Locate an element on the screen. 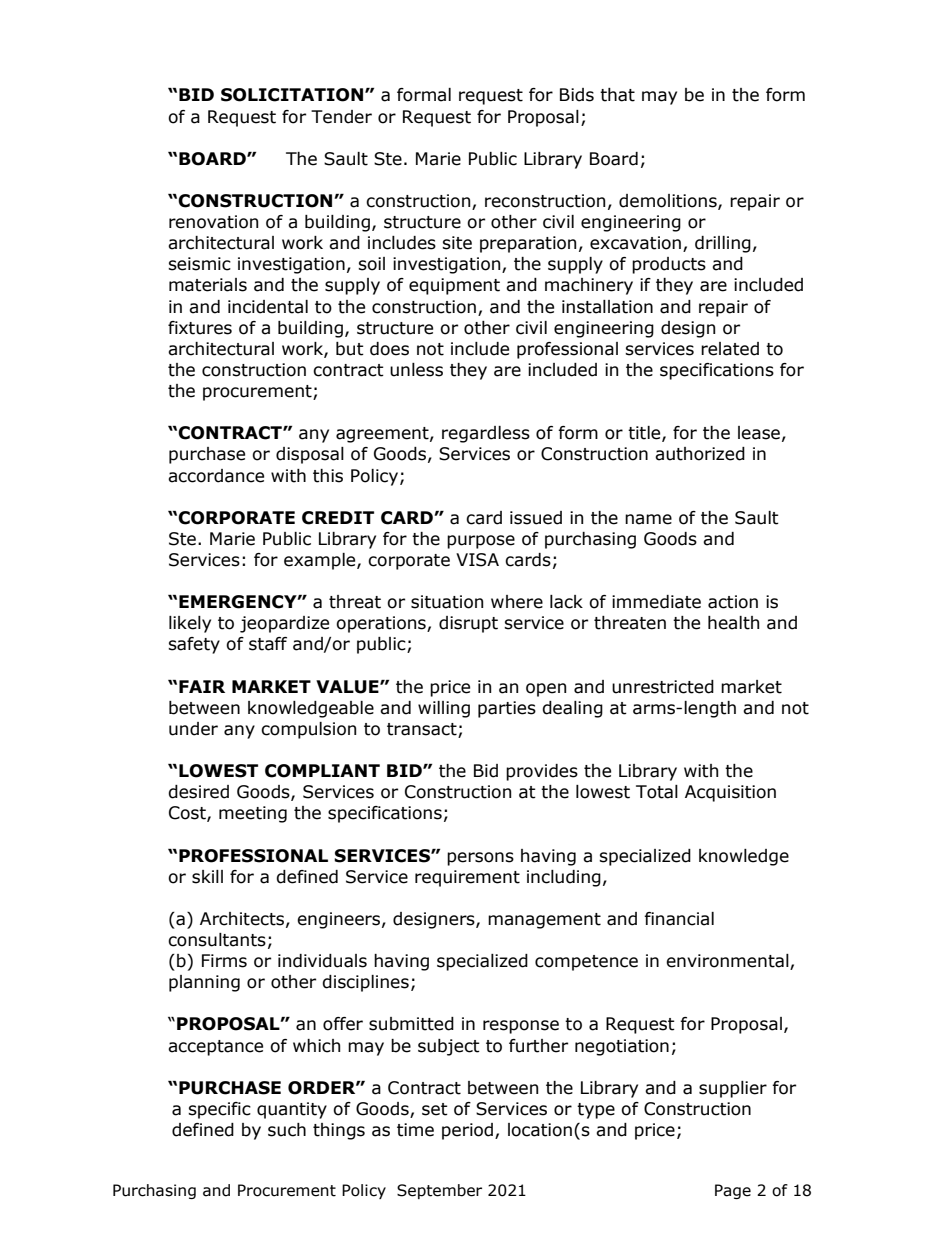 The image size is (952, 1233). site is located at coordinates (457, 243).
